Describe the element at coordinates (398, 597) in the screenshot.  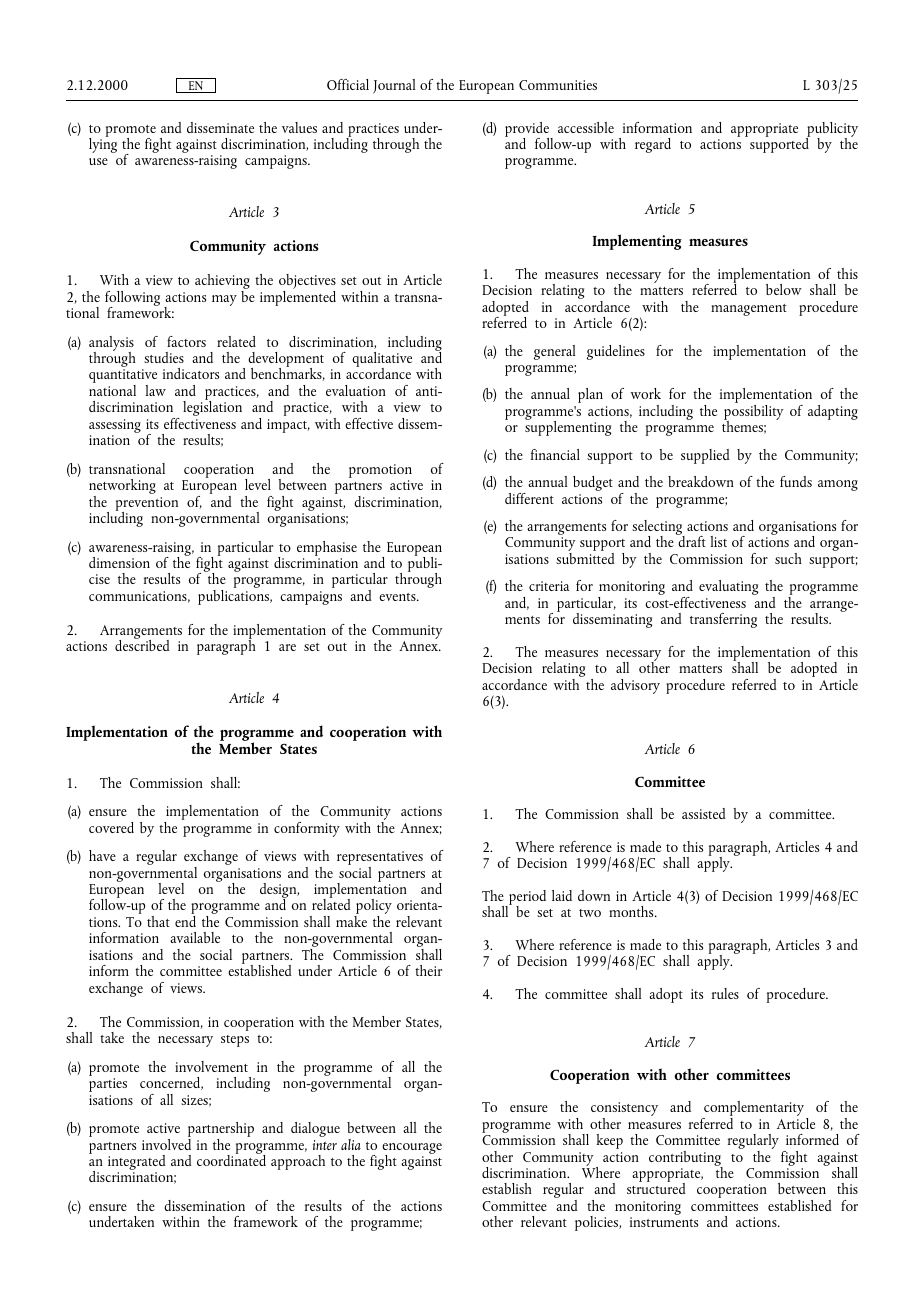
I see `events` at that location.
